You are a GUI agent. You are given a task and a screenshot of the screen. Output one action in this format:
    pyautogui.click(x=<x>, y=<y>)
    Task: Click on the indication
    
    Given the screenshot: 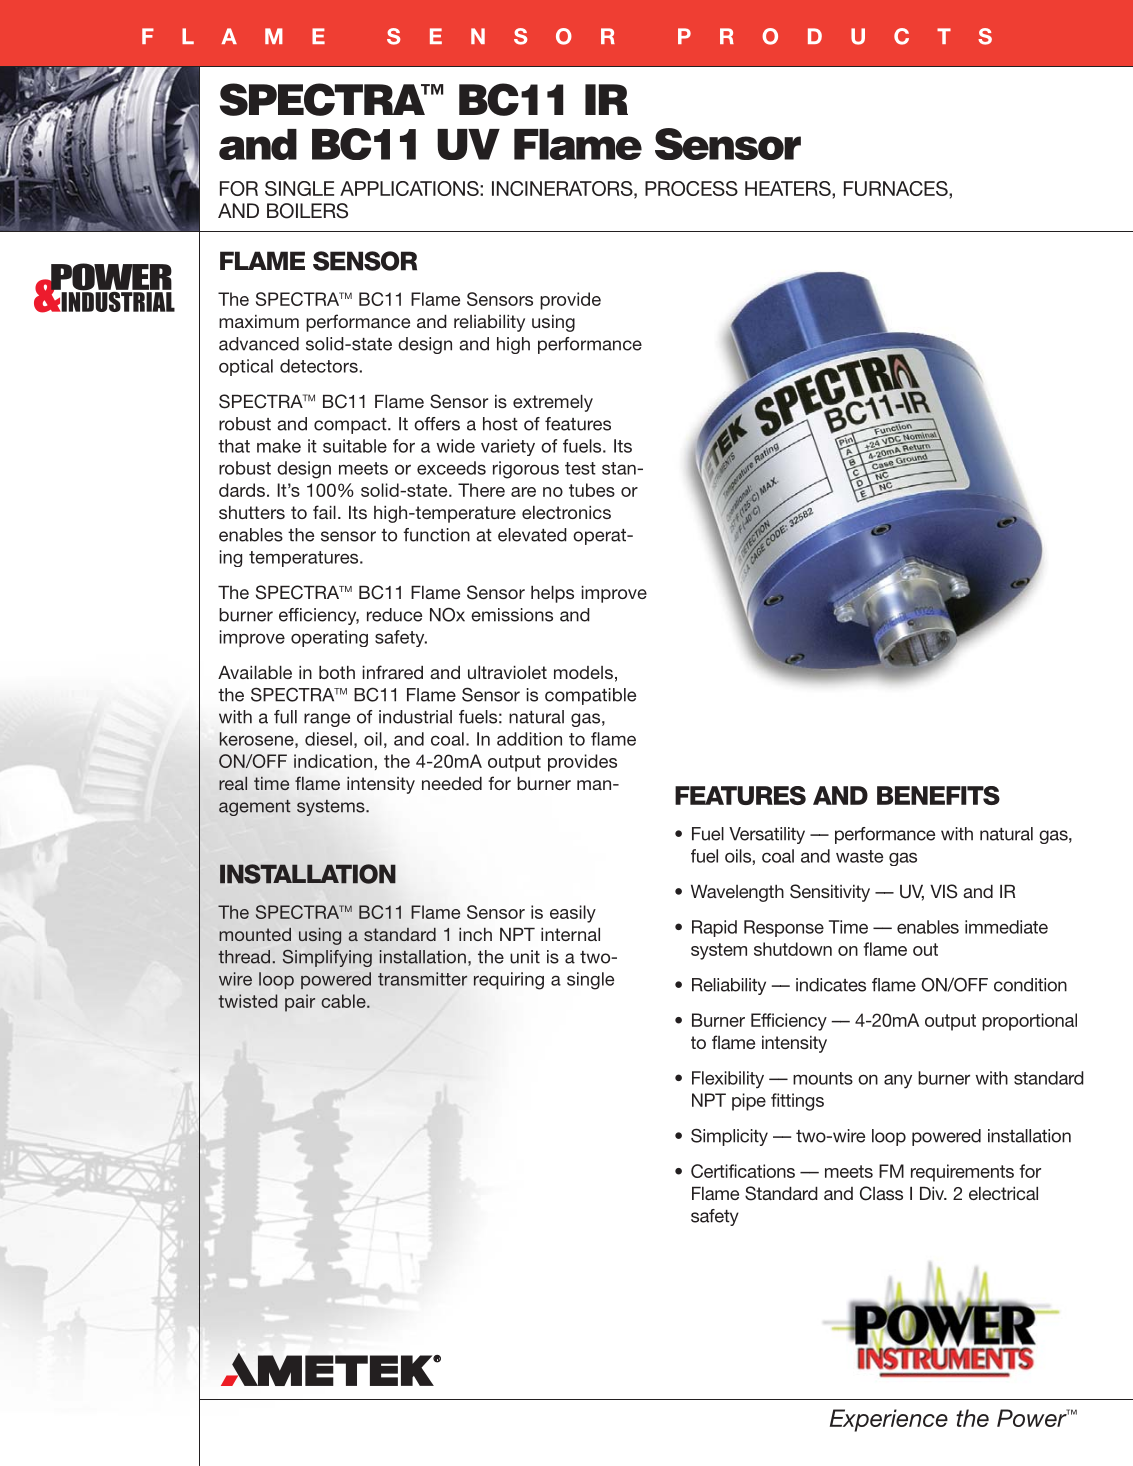 What is the action you would take?
    pyautogui.click(x=333, y=761)
